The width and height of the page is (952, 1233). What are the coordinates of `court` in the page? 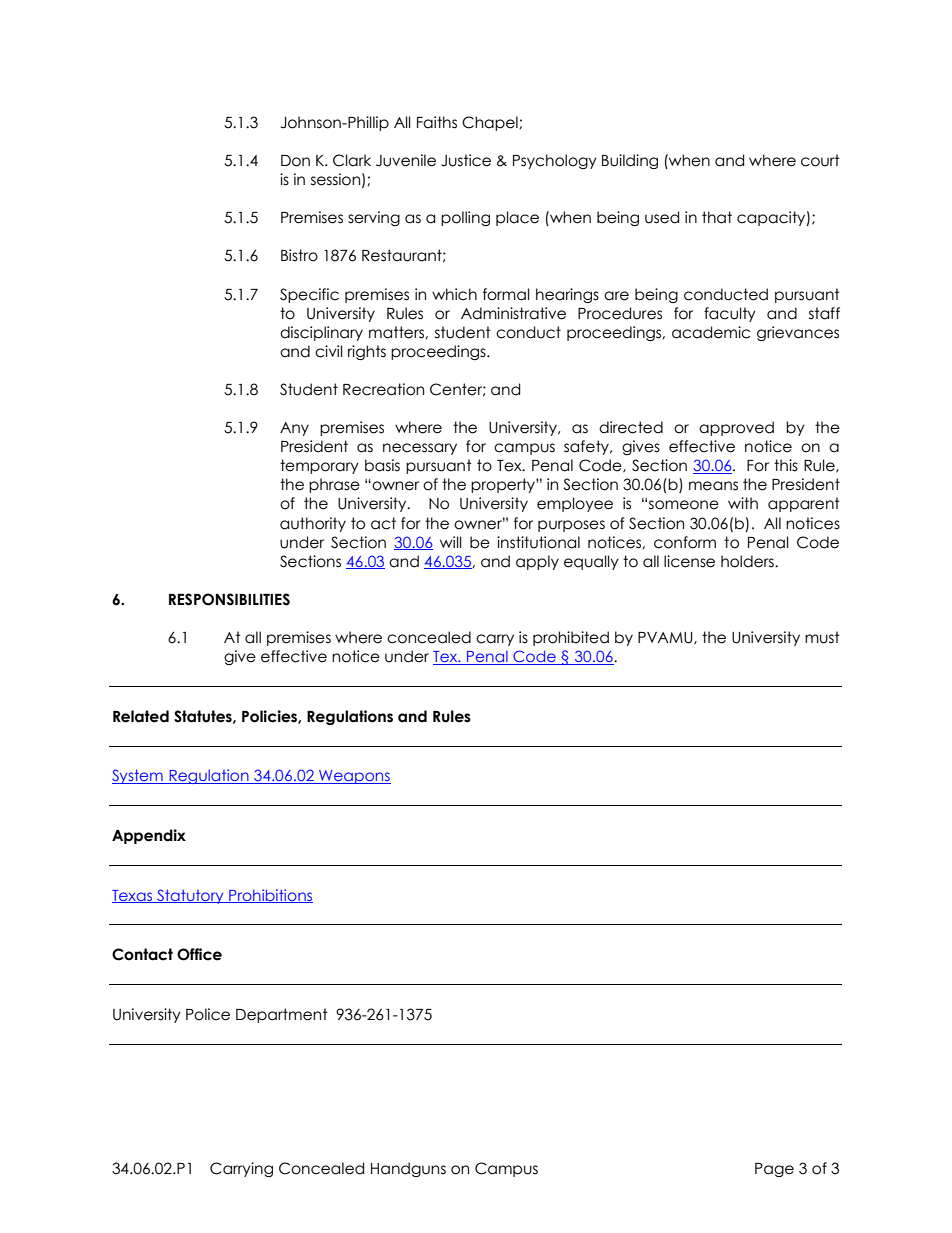 It's located at (820, 160).
